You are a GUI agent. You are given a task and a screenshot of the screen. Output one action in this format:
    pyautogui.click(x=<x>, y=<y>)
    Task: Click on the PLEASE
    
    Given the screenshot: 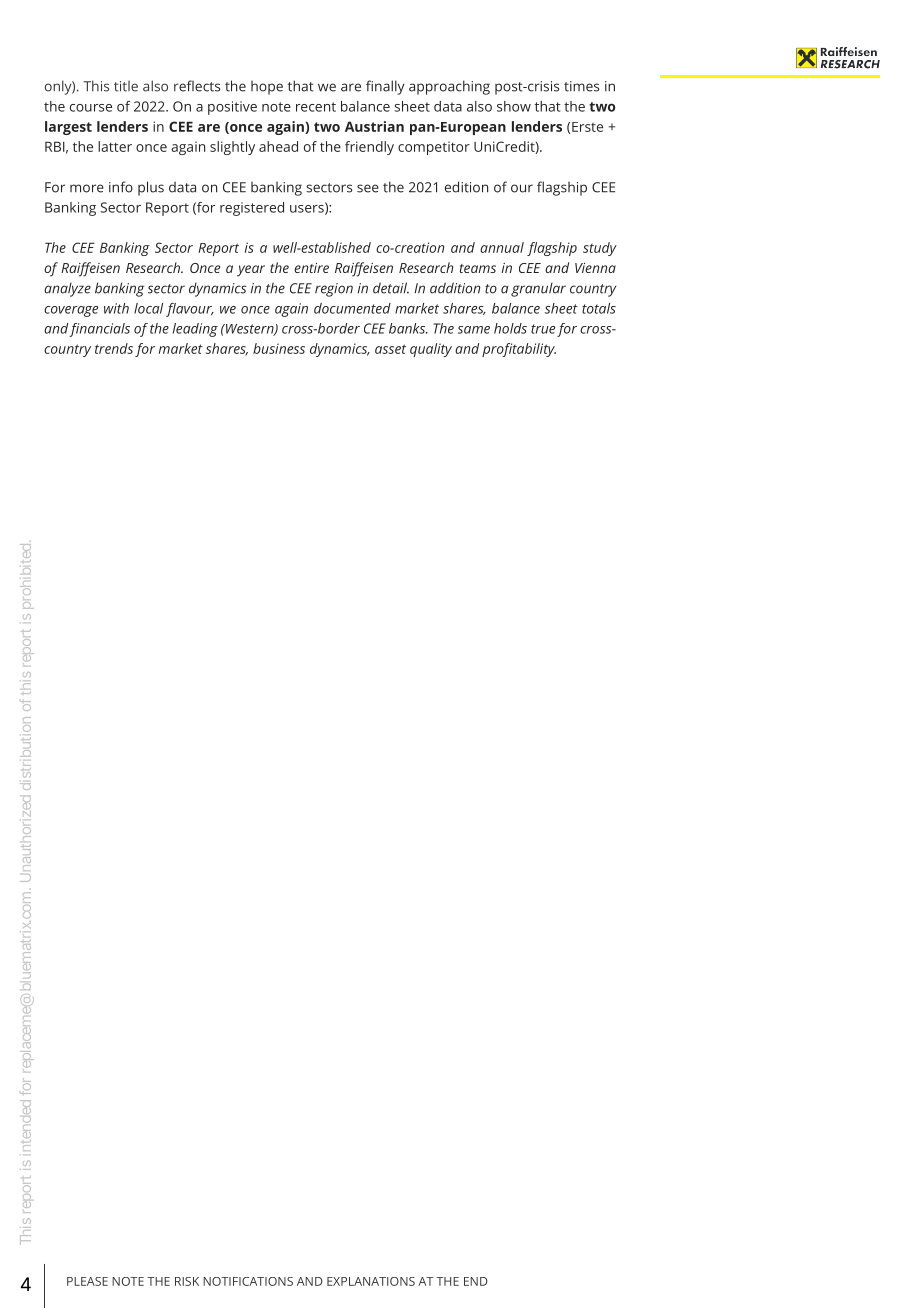 What is the action you would take?
    pyautogui.click(x=87, y=1281)
